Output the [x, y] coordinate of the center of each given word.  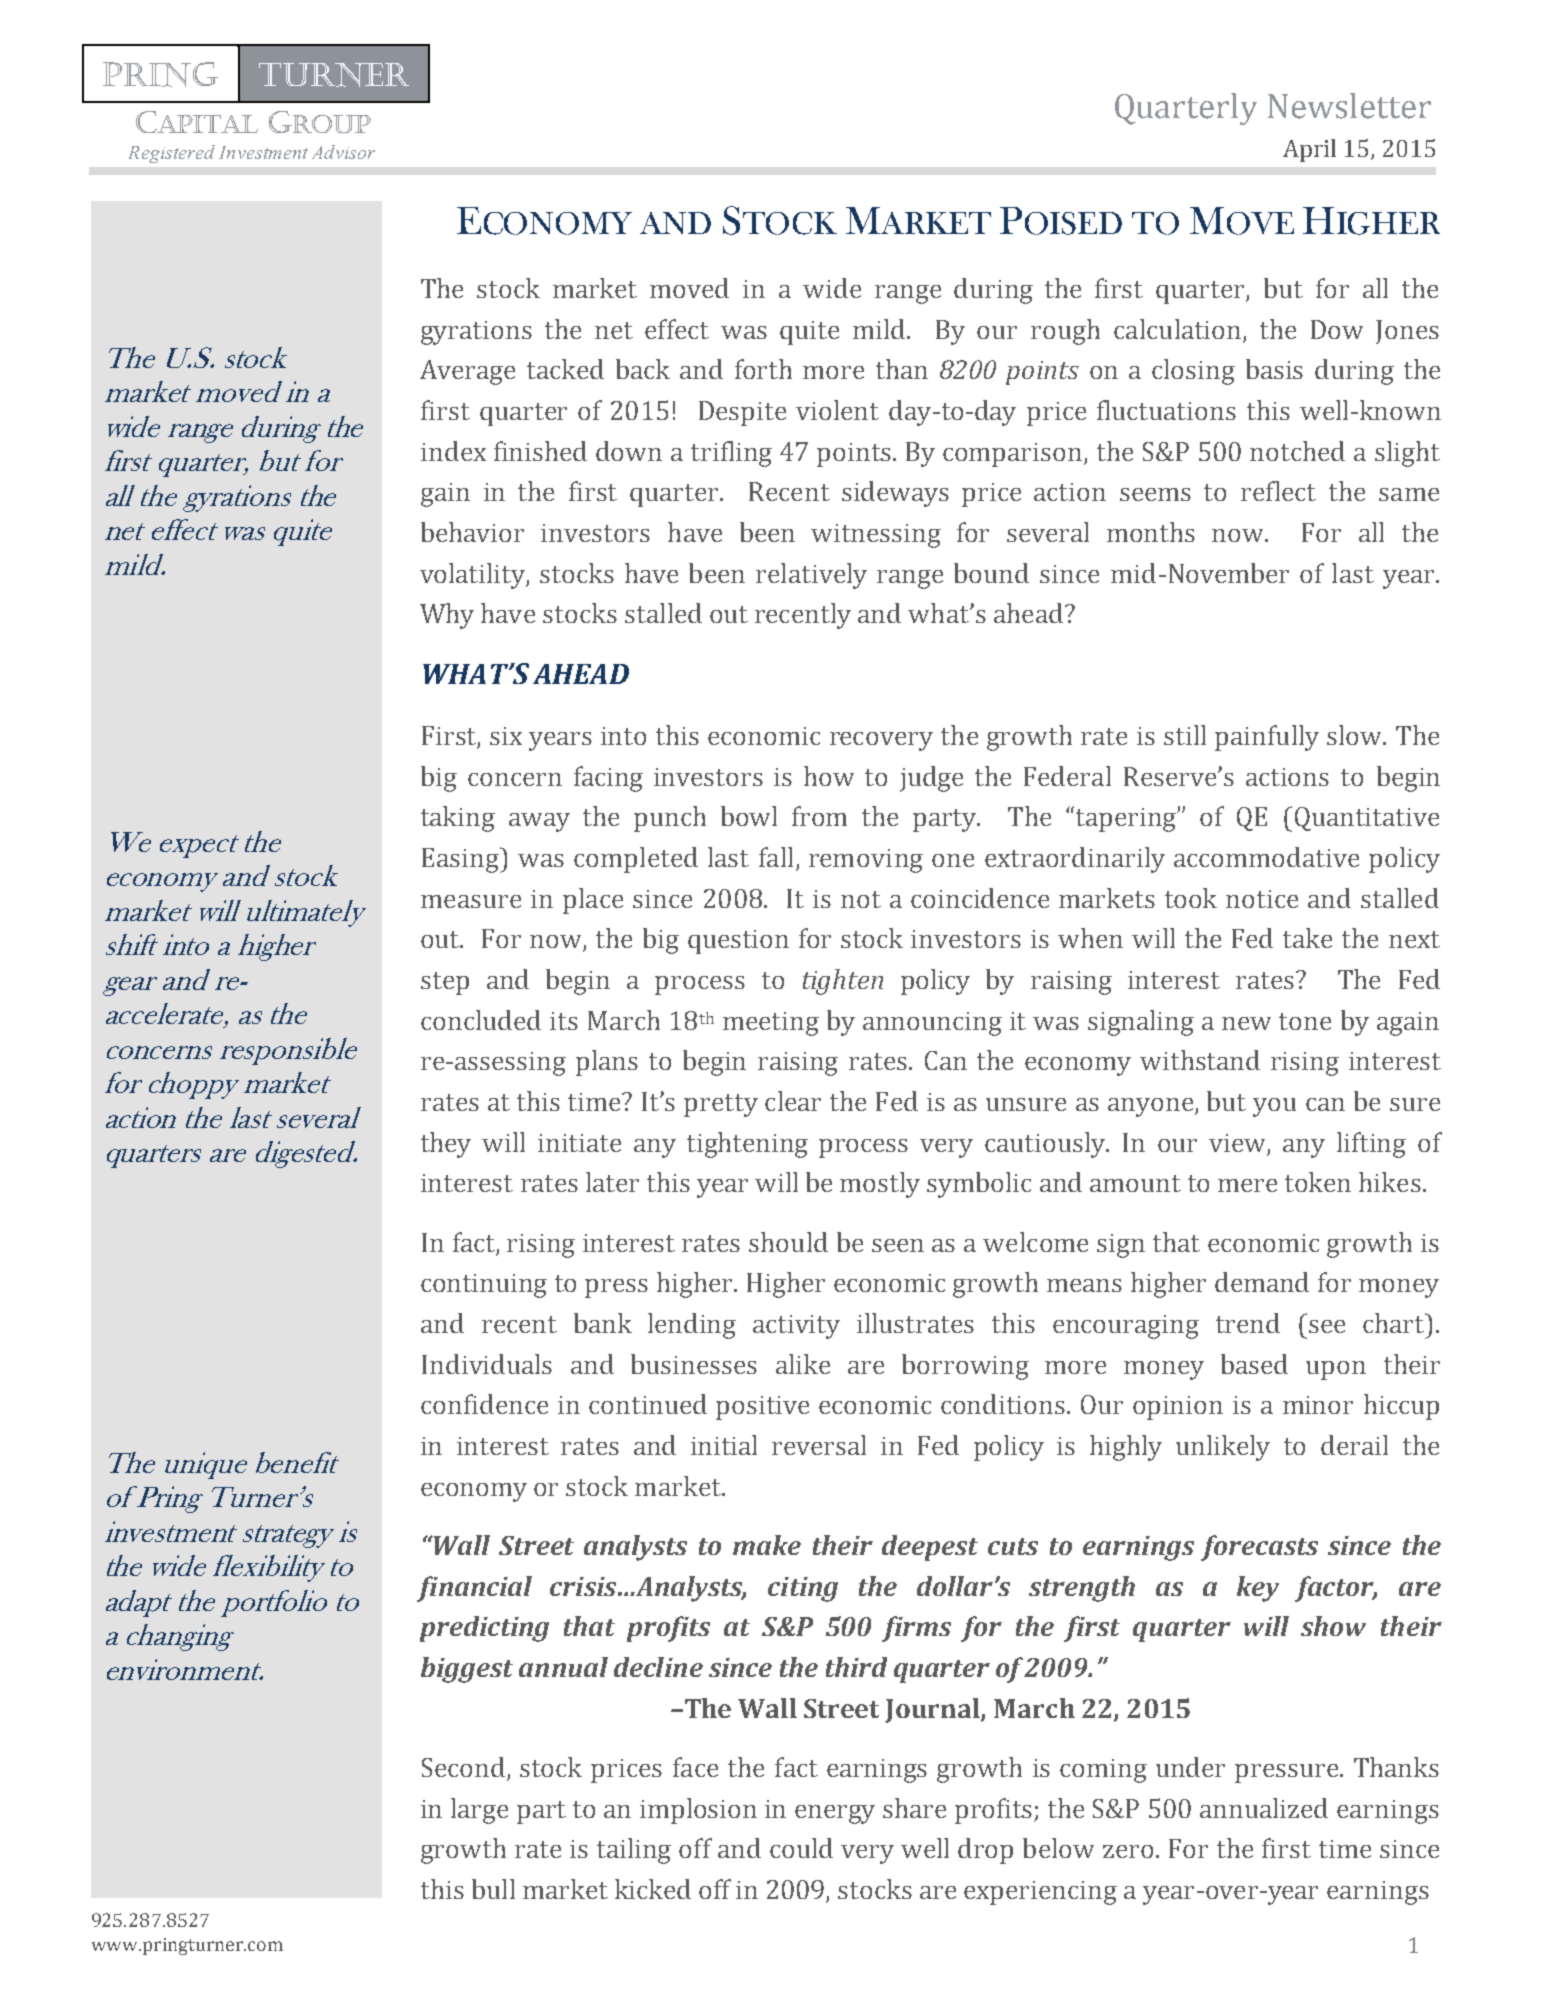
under [1190, 1767]
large [479, 1811]
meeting [771, 1024]
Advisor [343, 152]
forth [763, 369]
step [445, 983]
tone [1305, 1021]
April [1309, 150]
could [801, 1848]
